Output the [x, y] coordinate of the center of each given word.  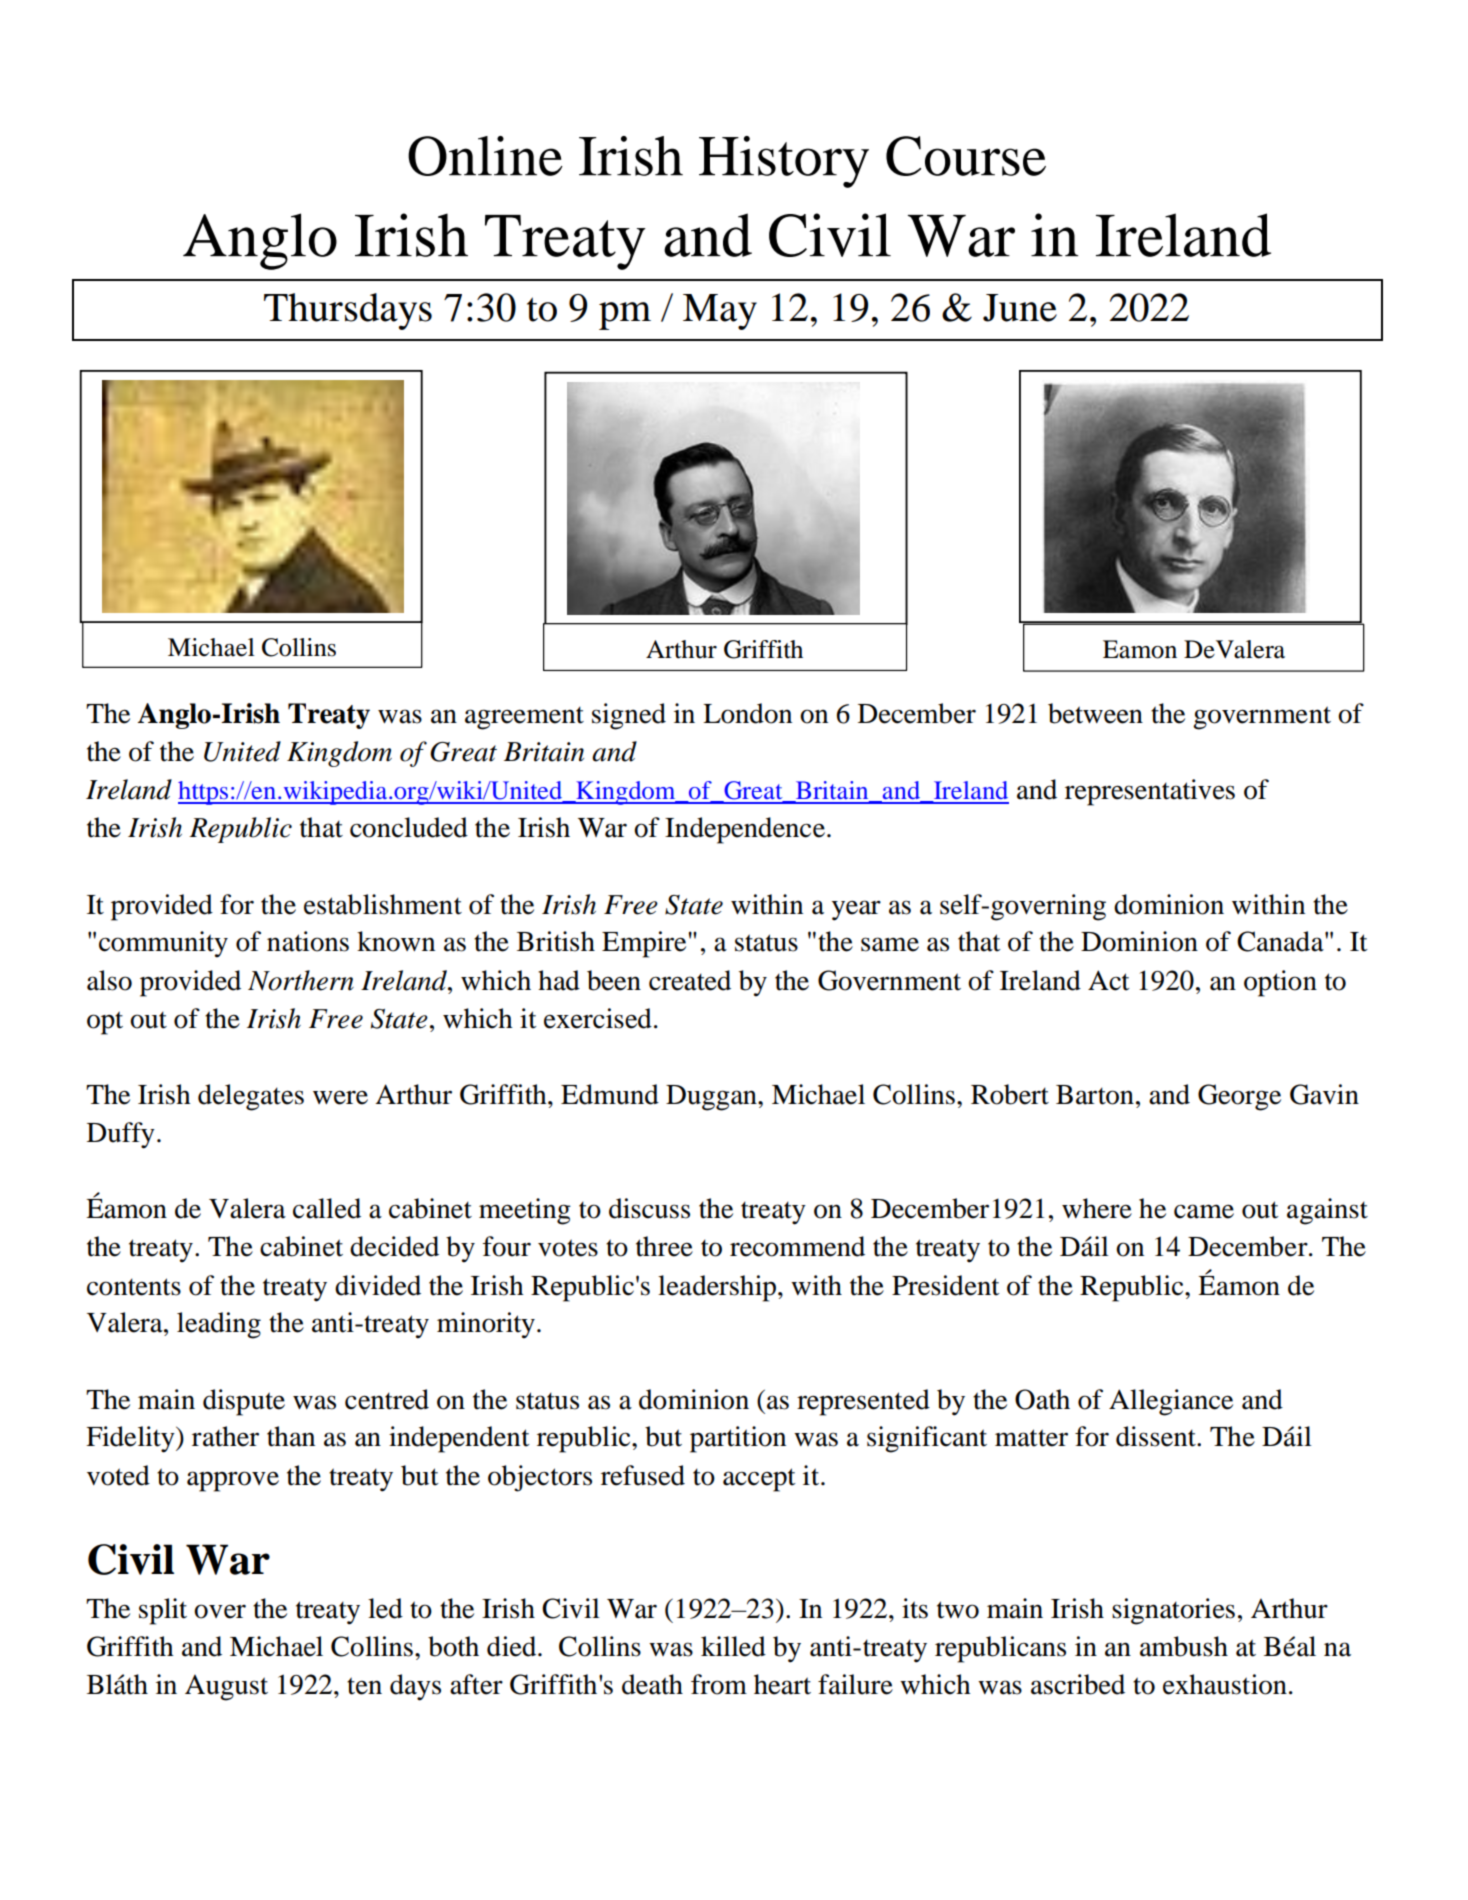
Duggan [712, 1098]
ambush [1184, 1646]
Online [485, 156]
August [226, 1687]
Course [966, 156]
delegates [251, 1097]
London [747, 713]
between [1095, 713]
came [1204, 1211]
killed [733, 1646]
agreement [524, 718]
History [784, 162]
